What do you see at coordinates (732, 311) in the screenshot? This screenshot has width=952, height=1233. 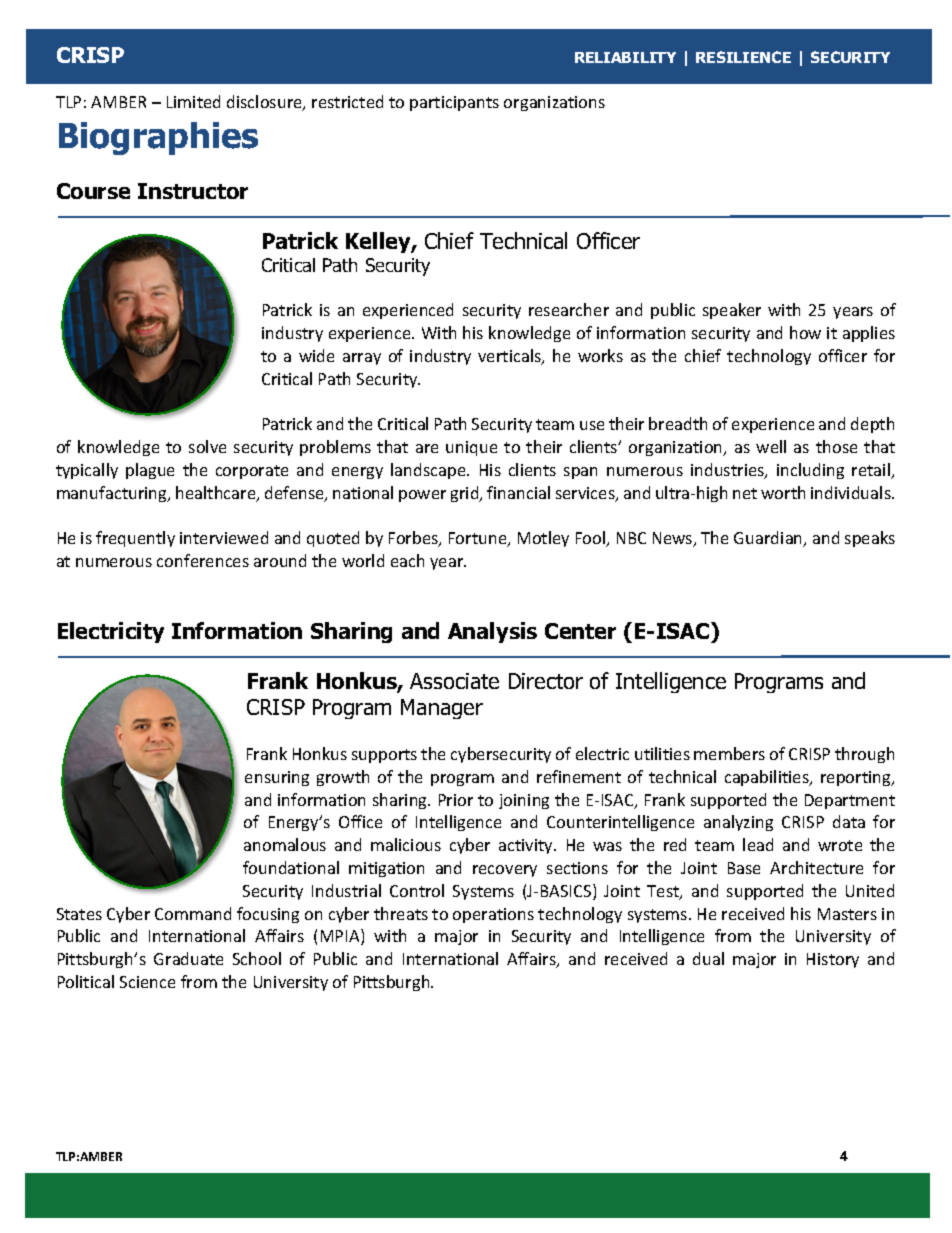 I see `speaker` at bounding box center [732, 311].
